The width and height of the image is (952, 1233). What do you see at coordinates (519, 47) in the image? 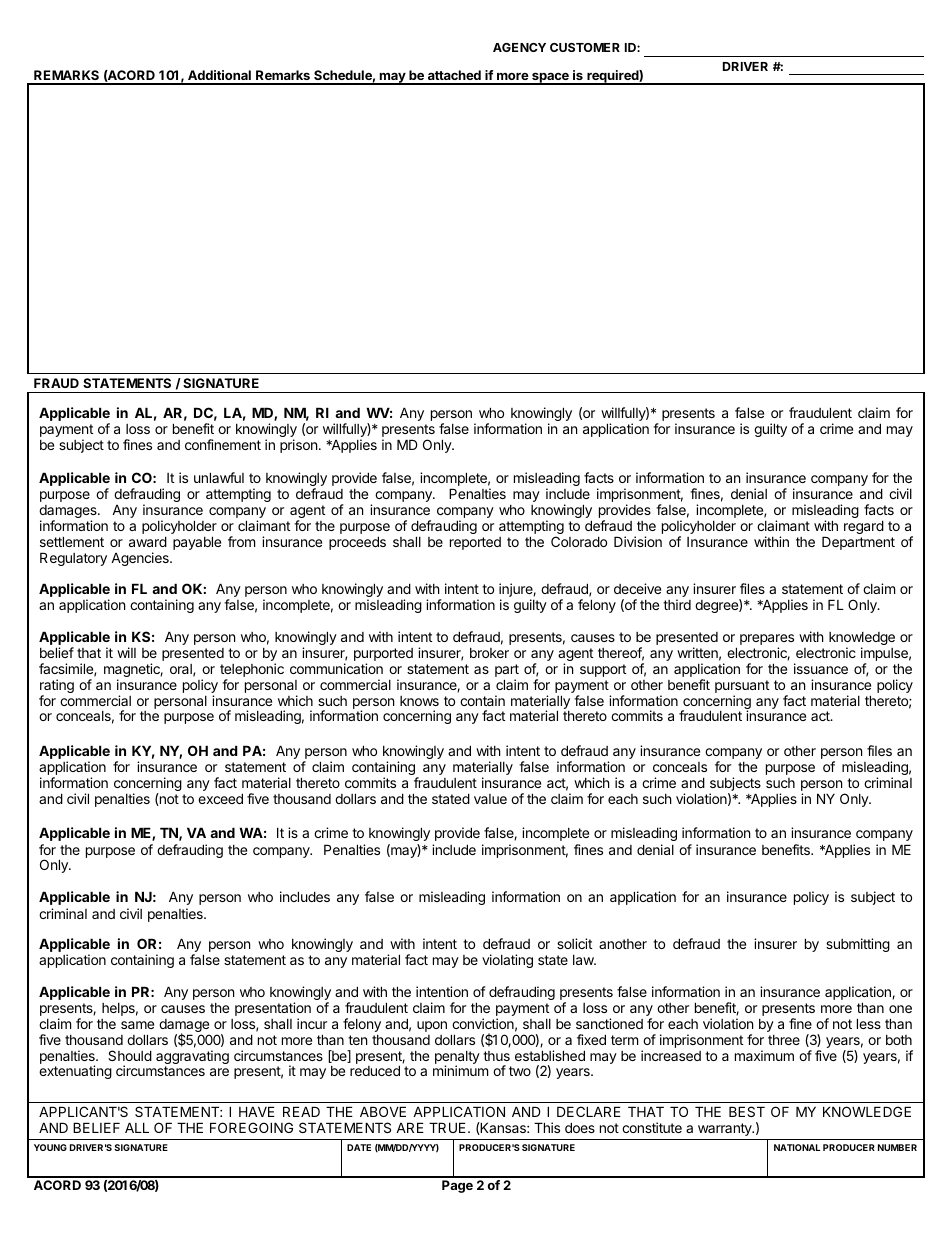
I see `AGENCY` at bounding box center [519, 47].
